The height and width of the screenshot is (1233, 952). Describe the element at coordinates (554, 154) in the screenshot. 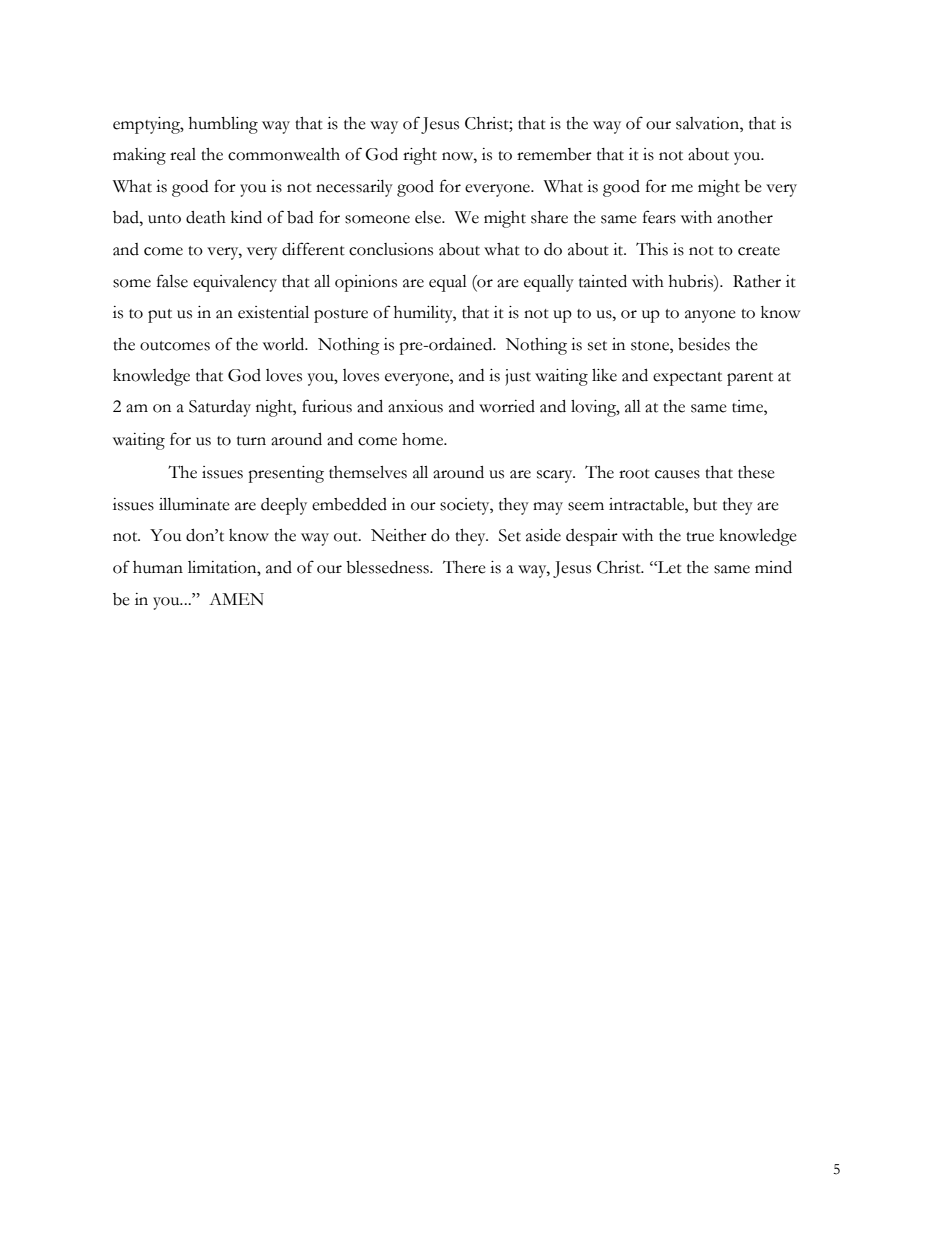

I see `remember` at that location.
